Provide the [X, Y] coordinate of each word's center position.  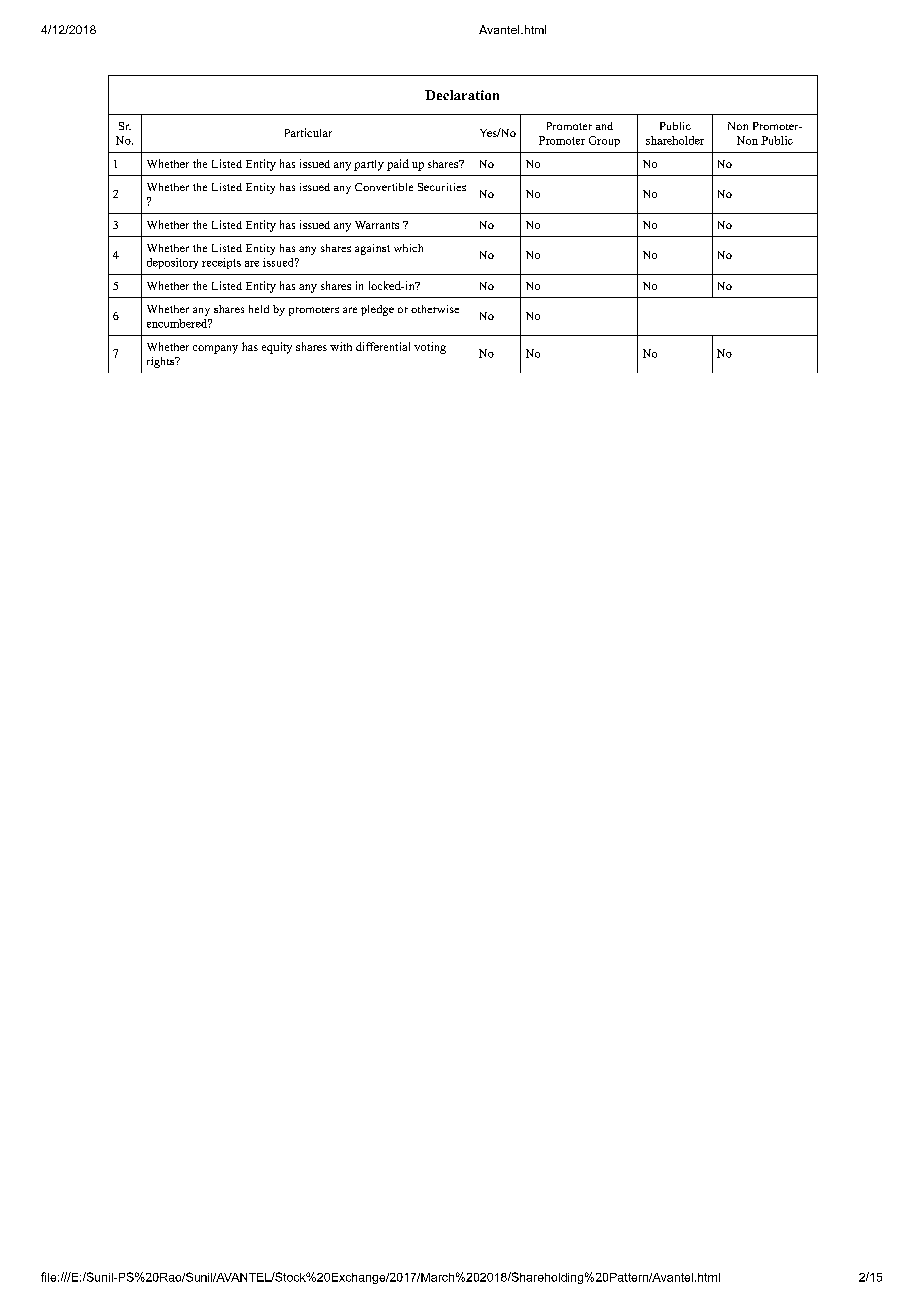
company [215, 349]
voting [430, 348]
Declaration [462, 95]
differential [383, 346]
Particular [308, 132]
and [604, 126]
